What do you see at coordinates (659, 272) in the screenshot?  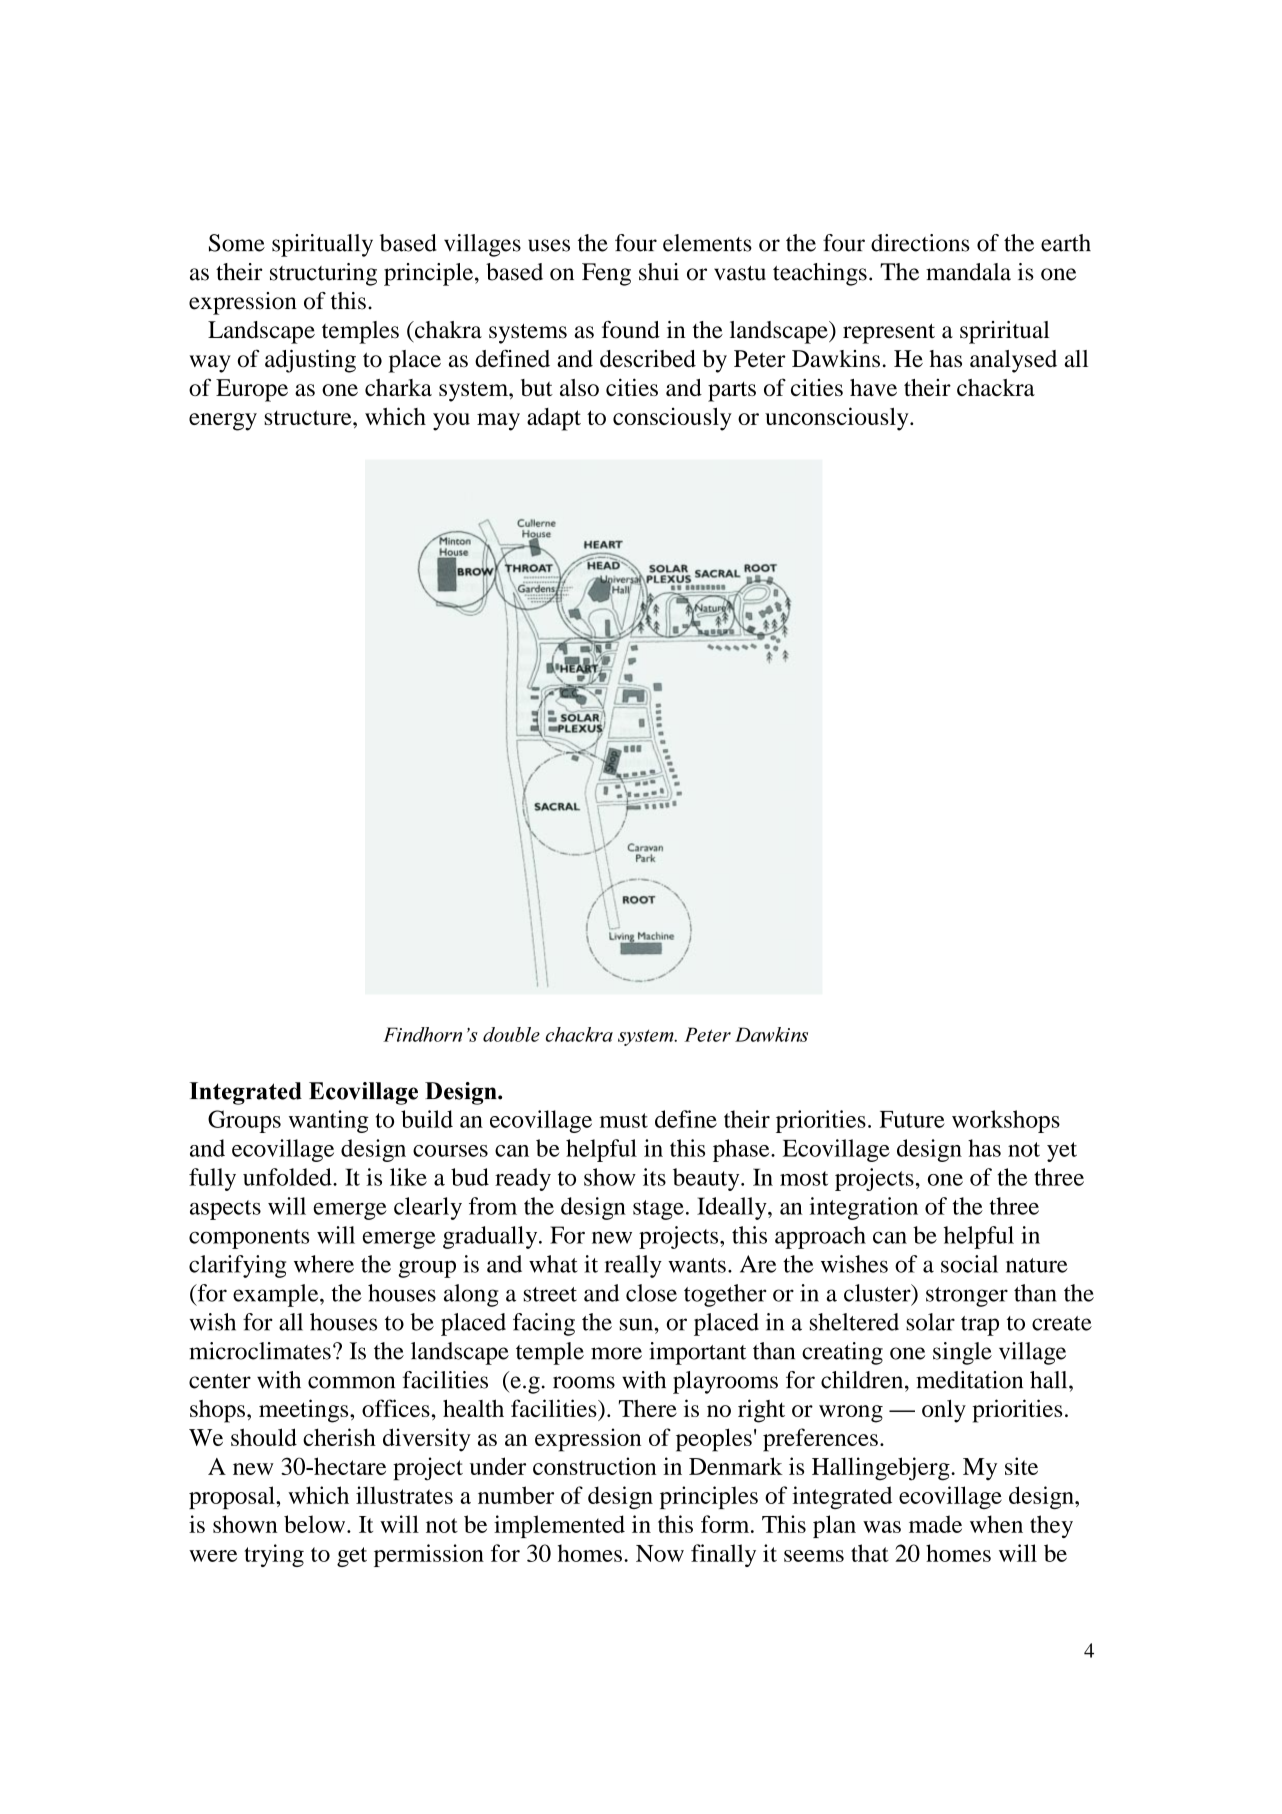 I see `shui` at bounding box center [659, 272].
